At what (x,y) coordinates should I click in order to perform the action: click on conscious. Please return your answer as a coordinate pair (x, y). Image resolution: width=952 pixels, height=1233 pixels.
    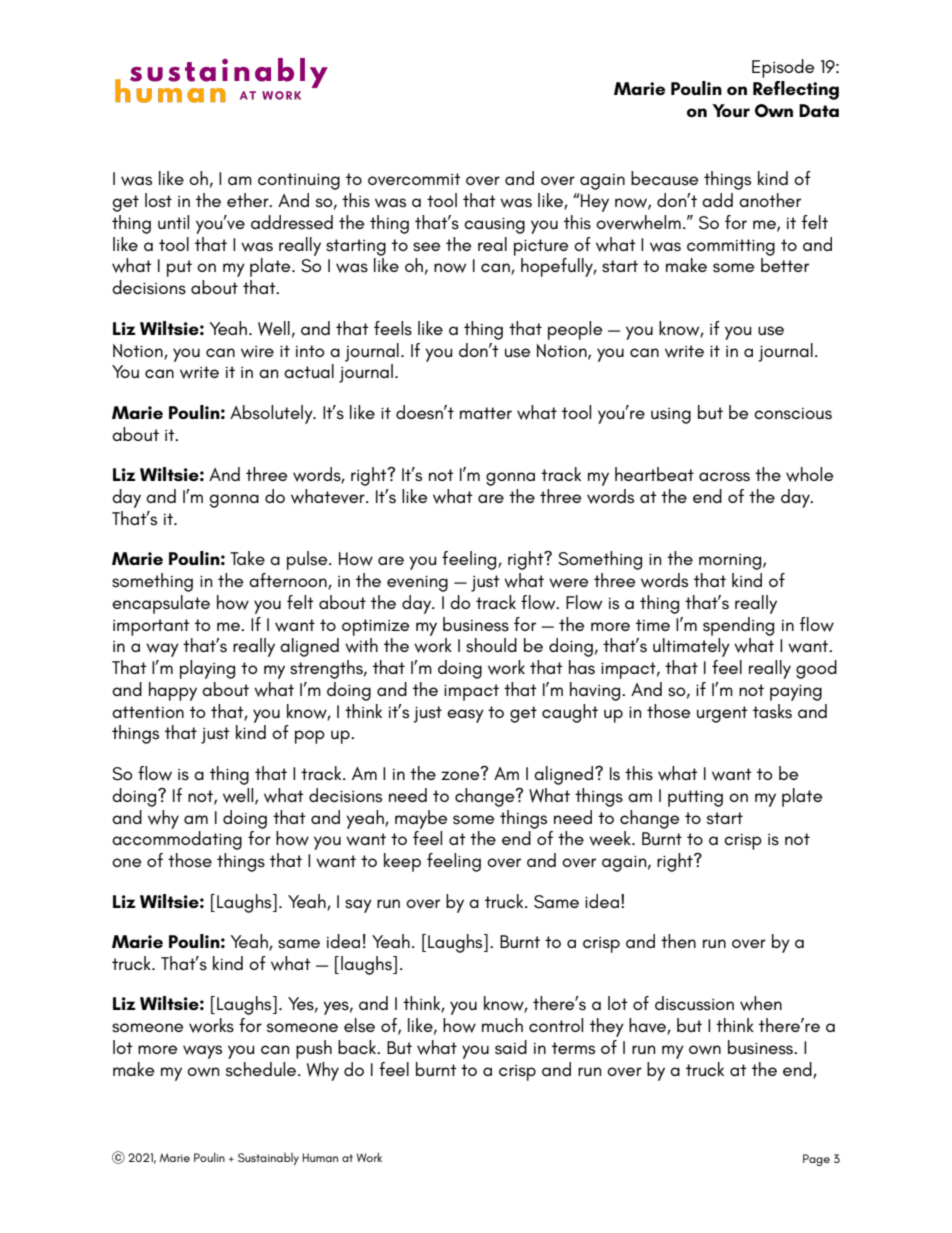
    Looking at the image, I should click on (793, 414).
